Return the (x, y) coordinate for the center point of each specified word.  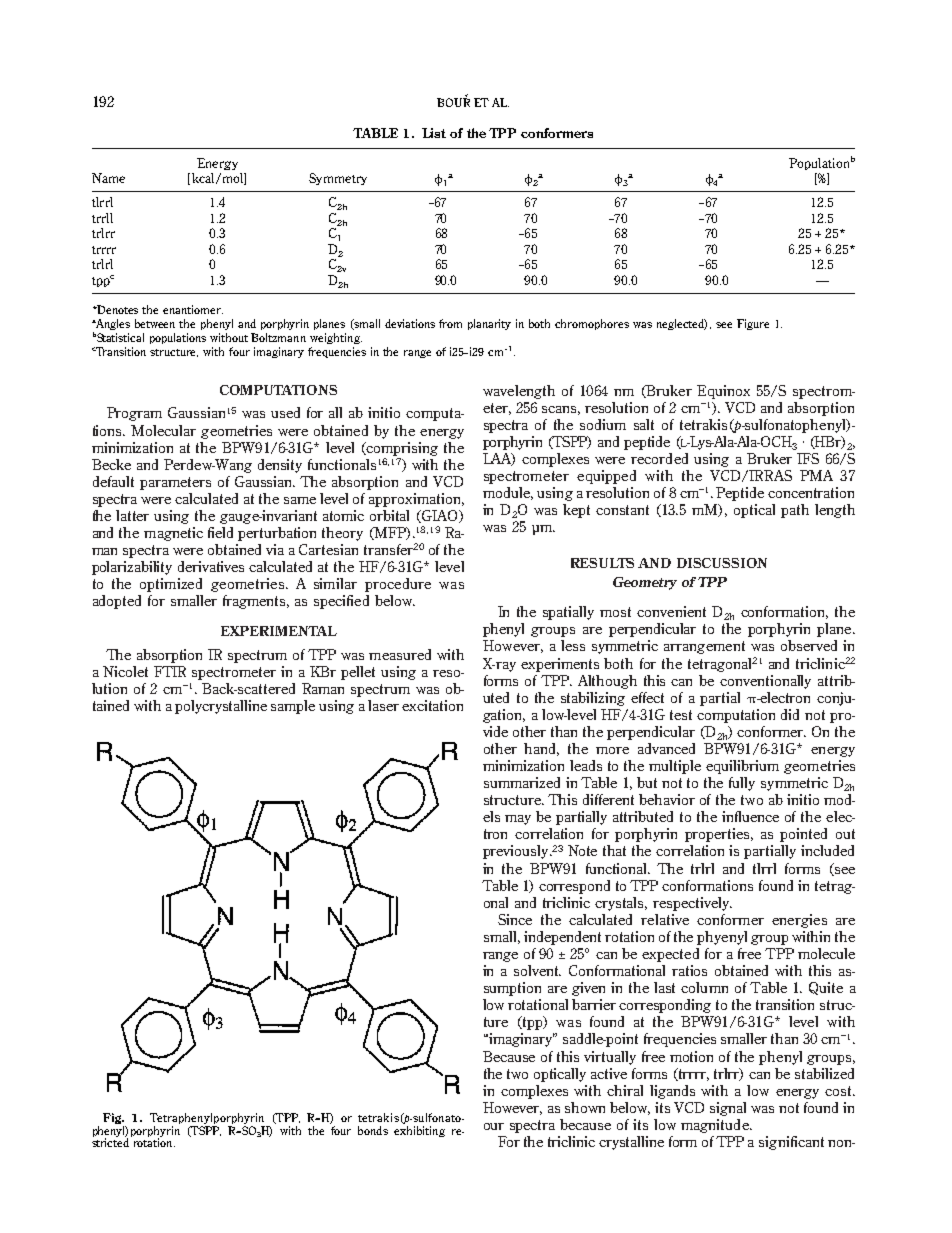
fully (742, 784)
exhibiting (419, 1130)
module (508, 493)
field (220, 532)
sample (293, 707)
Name (108, 178)
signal (728, 1109)
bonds (373, 1130)
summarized (522, 782)
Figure (753, 324)
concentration (811, 492)
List (434, 133)
